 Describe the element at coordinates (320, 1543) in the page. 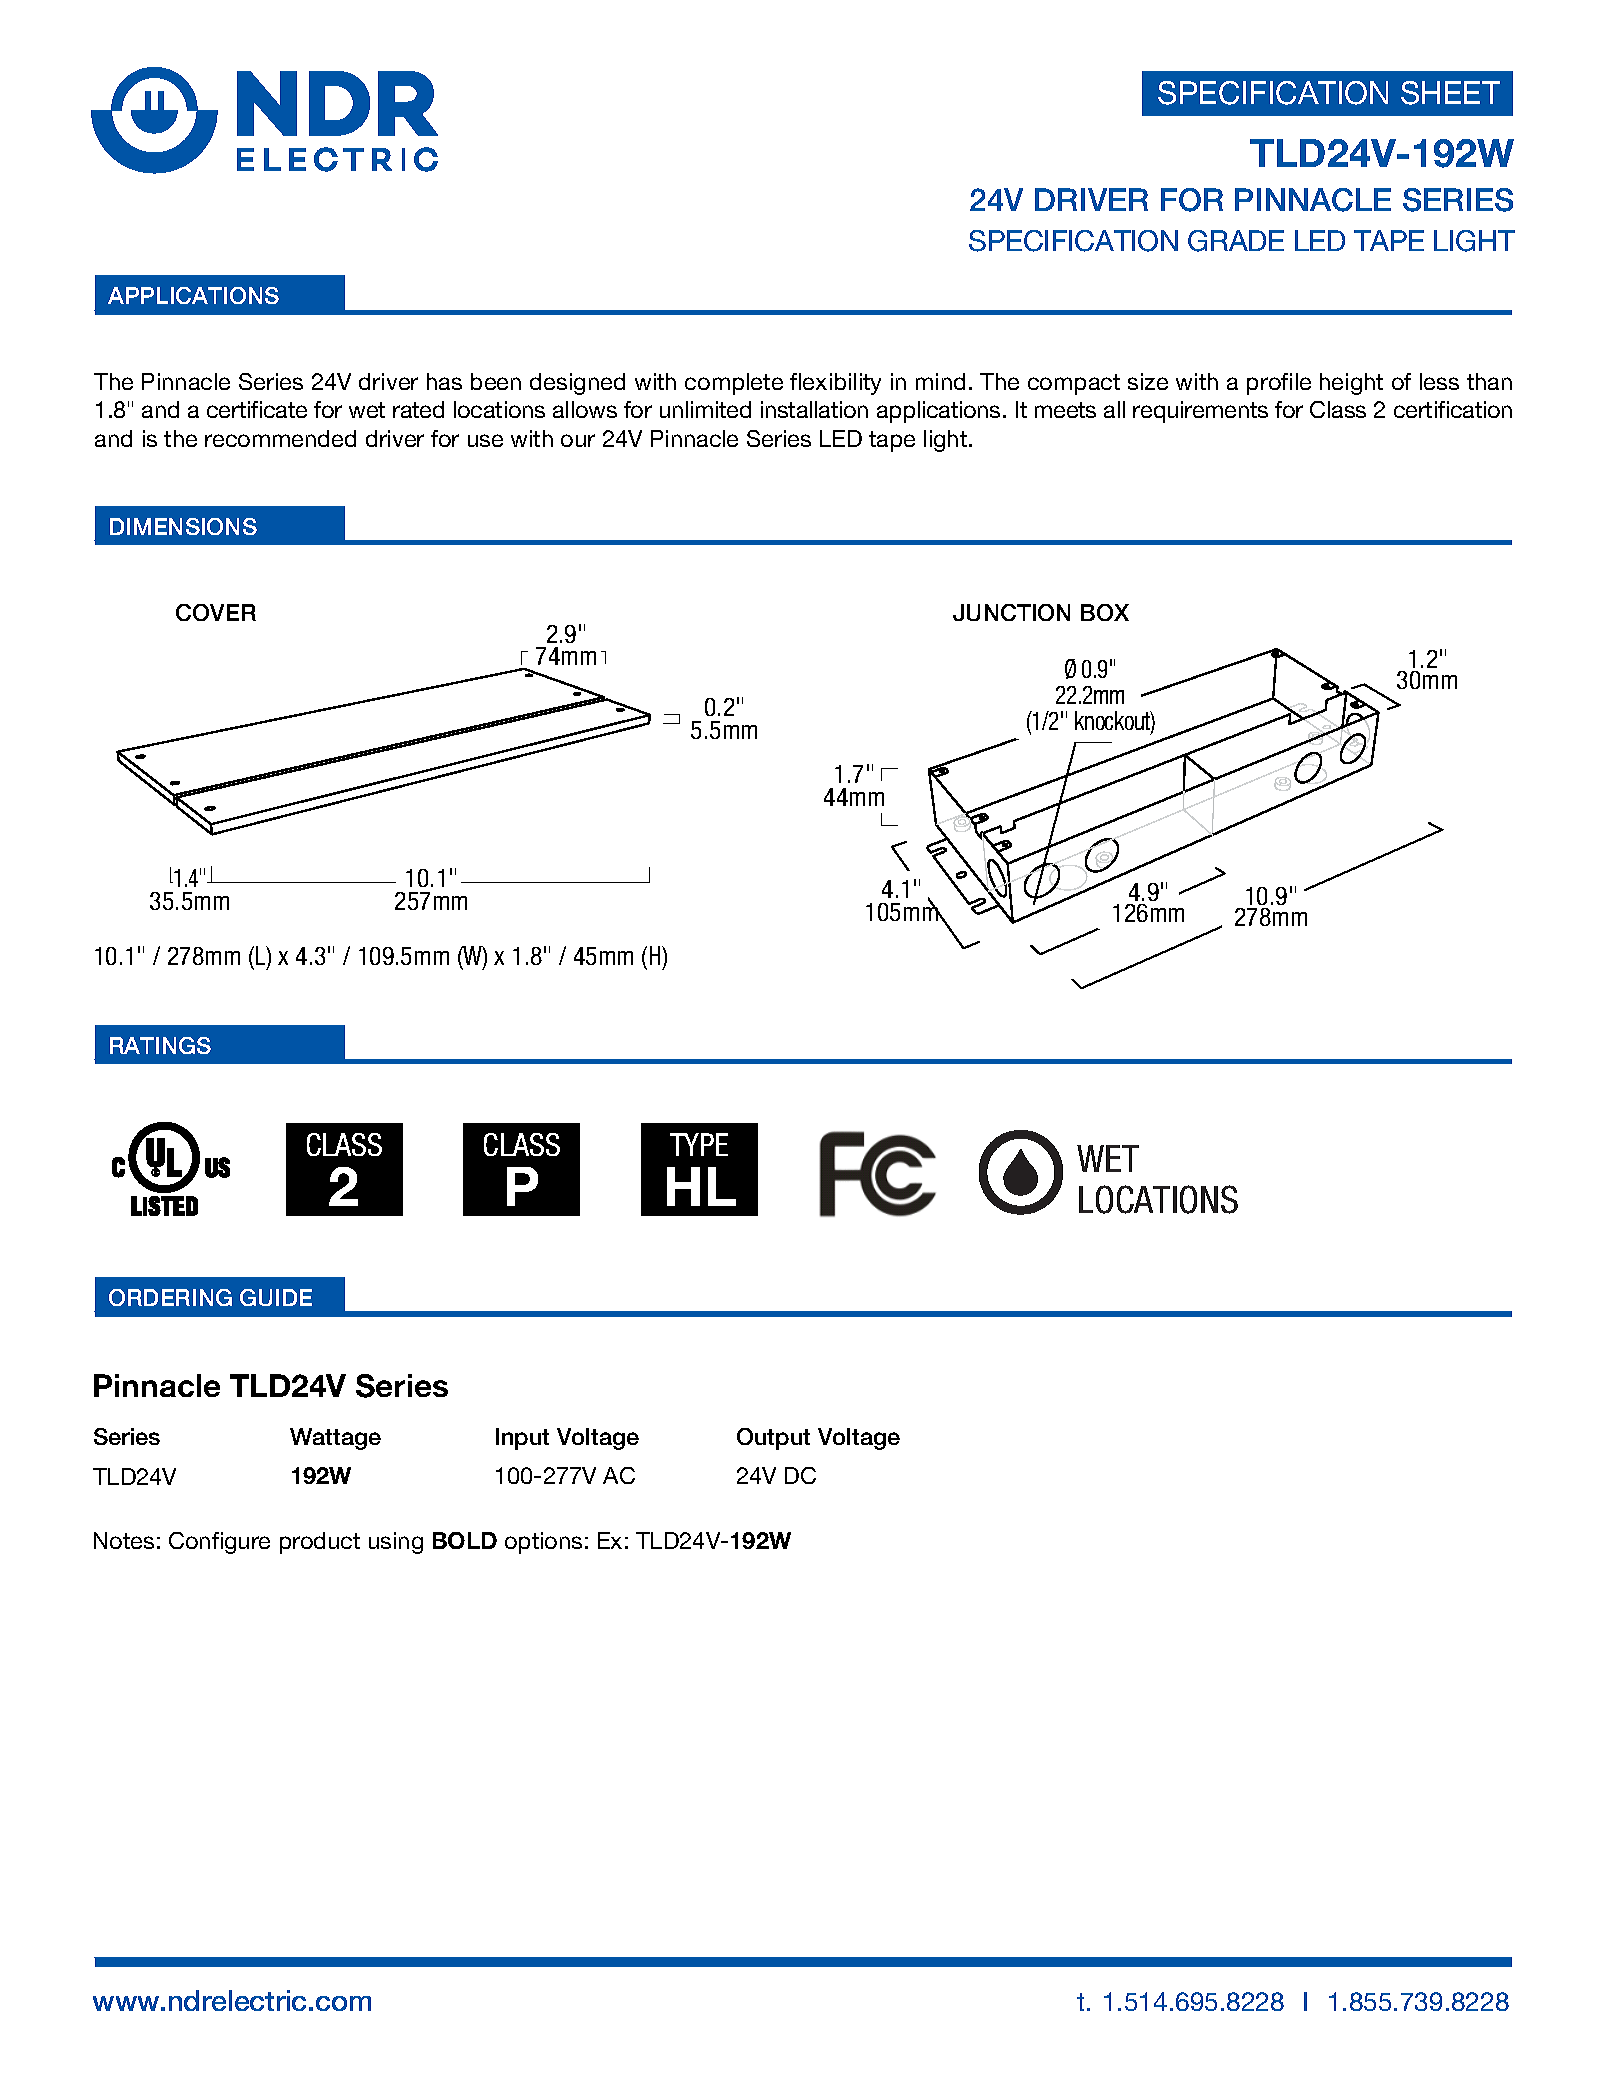

I see `product` at that location.
